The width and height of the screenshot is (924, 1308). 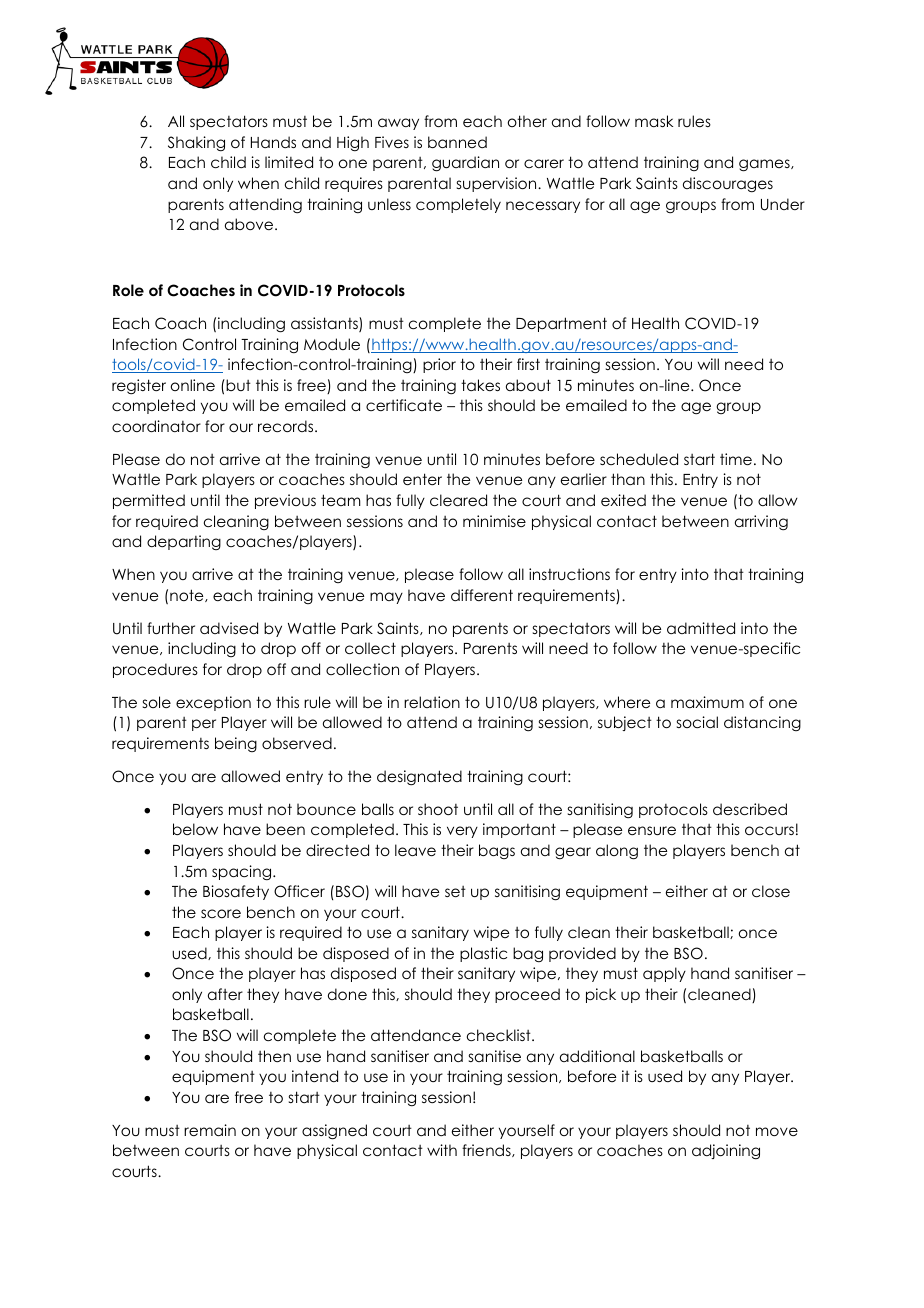 What do you see at coordinates (210, 1130) in the screenshot?
I see `remain` at bounding box center [210, 1130].
